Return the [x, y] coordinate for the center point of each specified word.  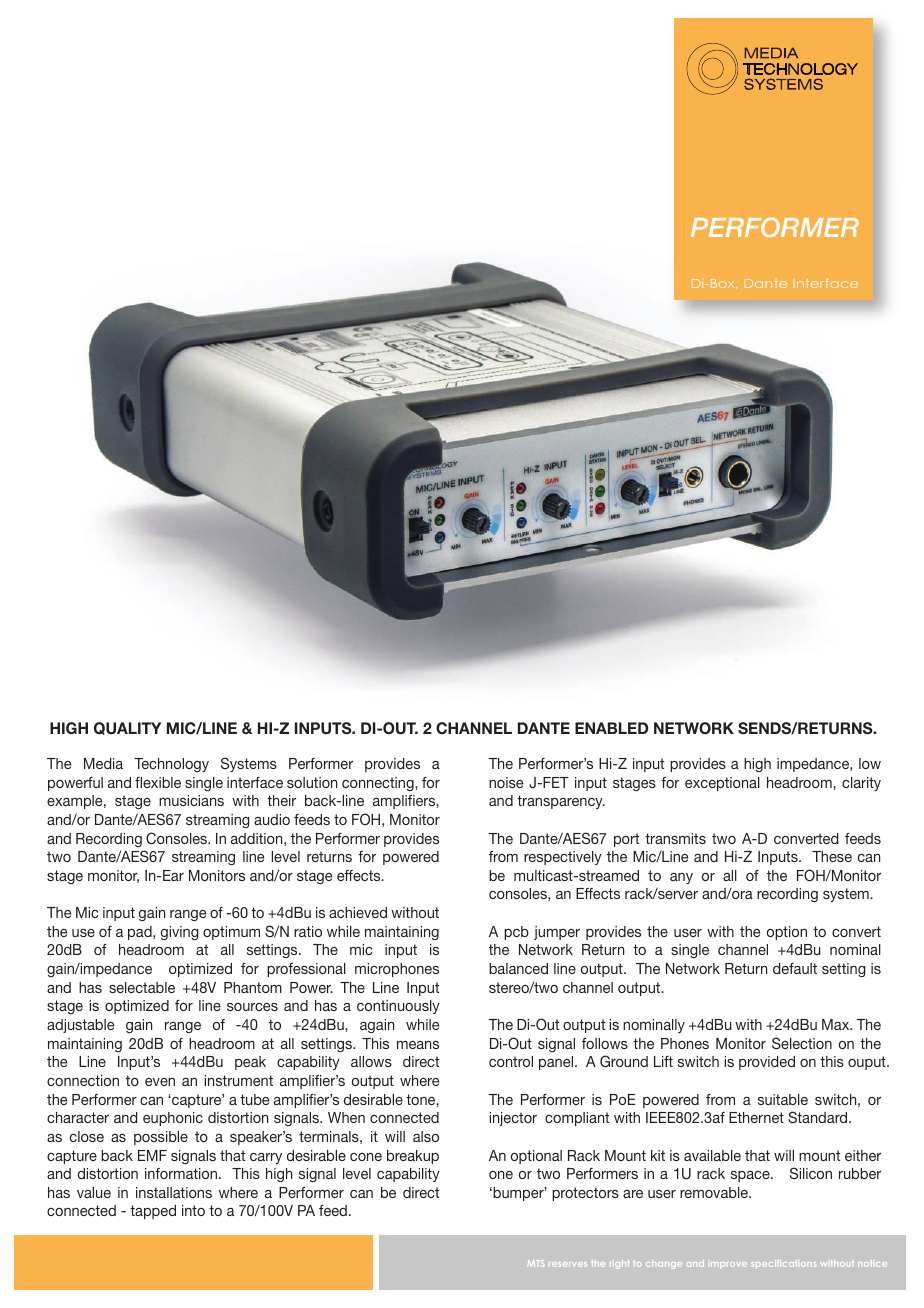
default [795, 968]
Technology [171, 765]
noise [506, 782]
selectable [142, 987]
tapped [153, 1212]
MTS [535, 1263]
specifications [783, 1263]
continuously [398, 1007]
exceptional [722, 784]
